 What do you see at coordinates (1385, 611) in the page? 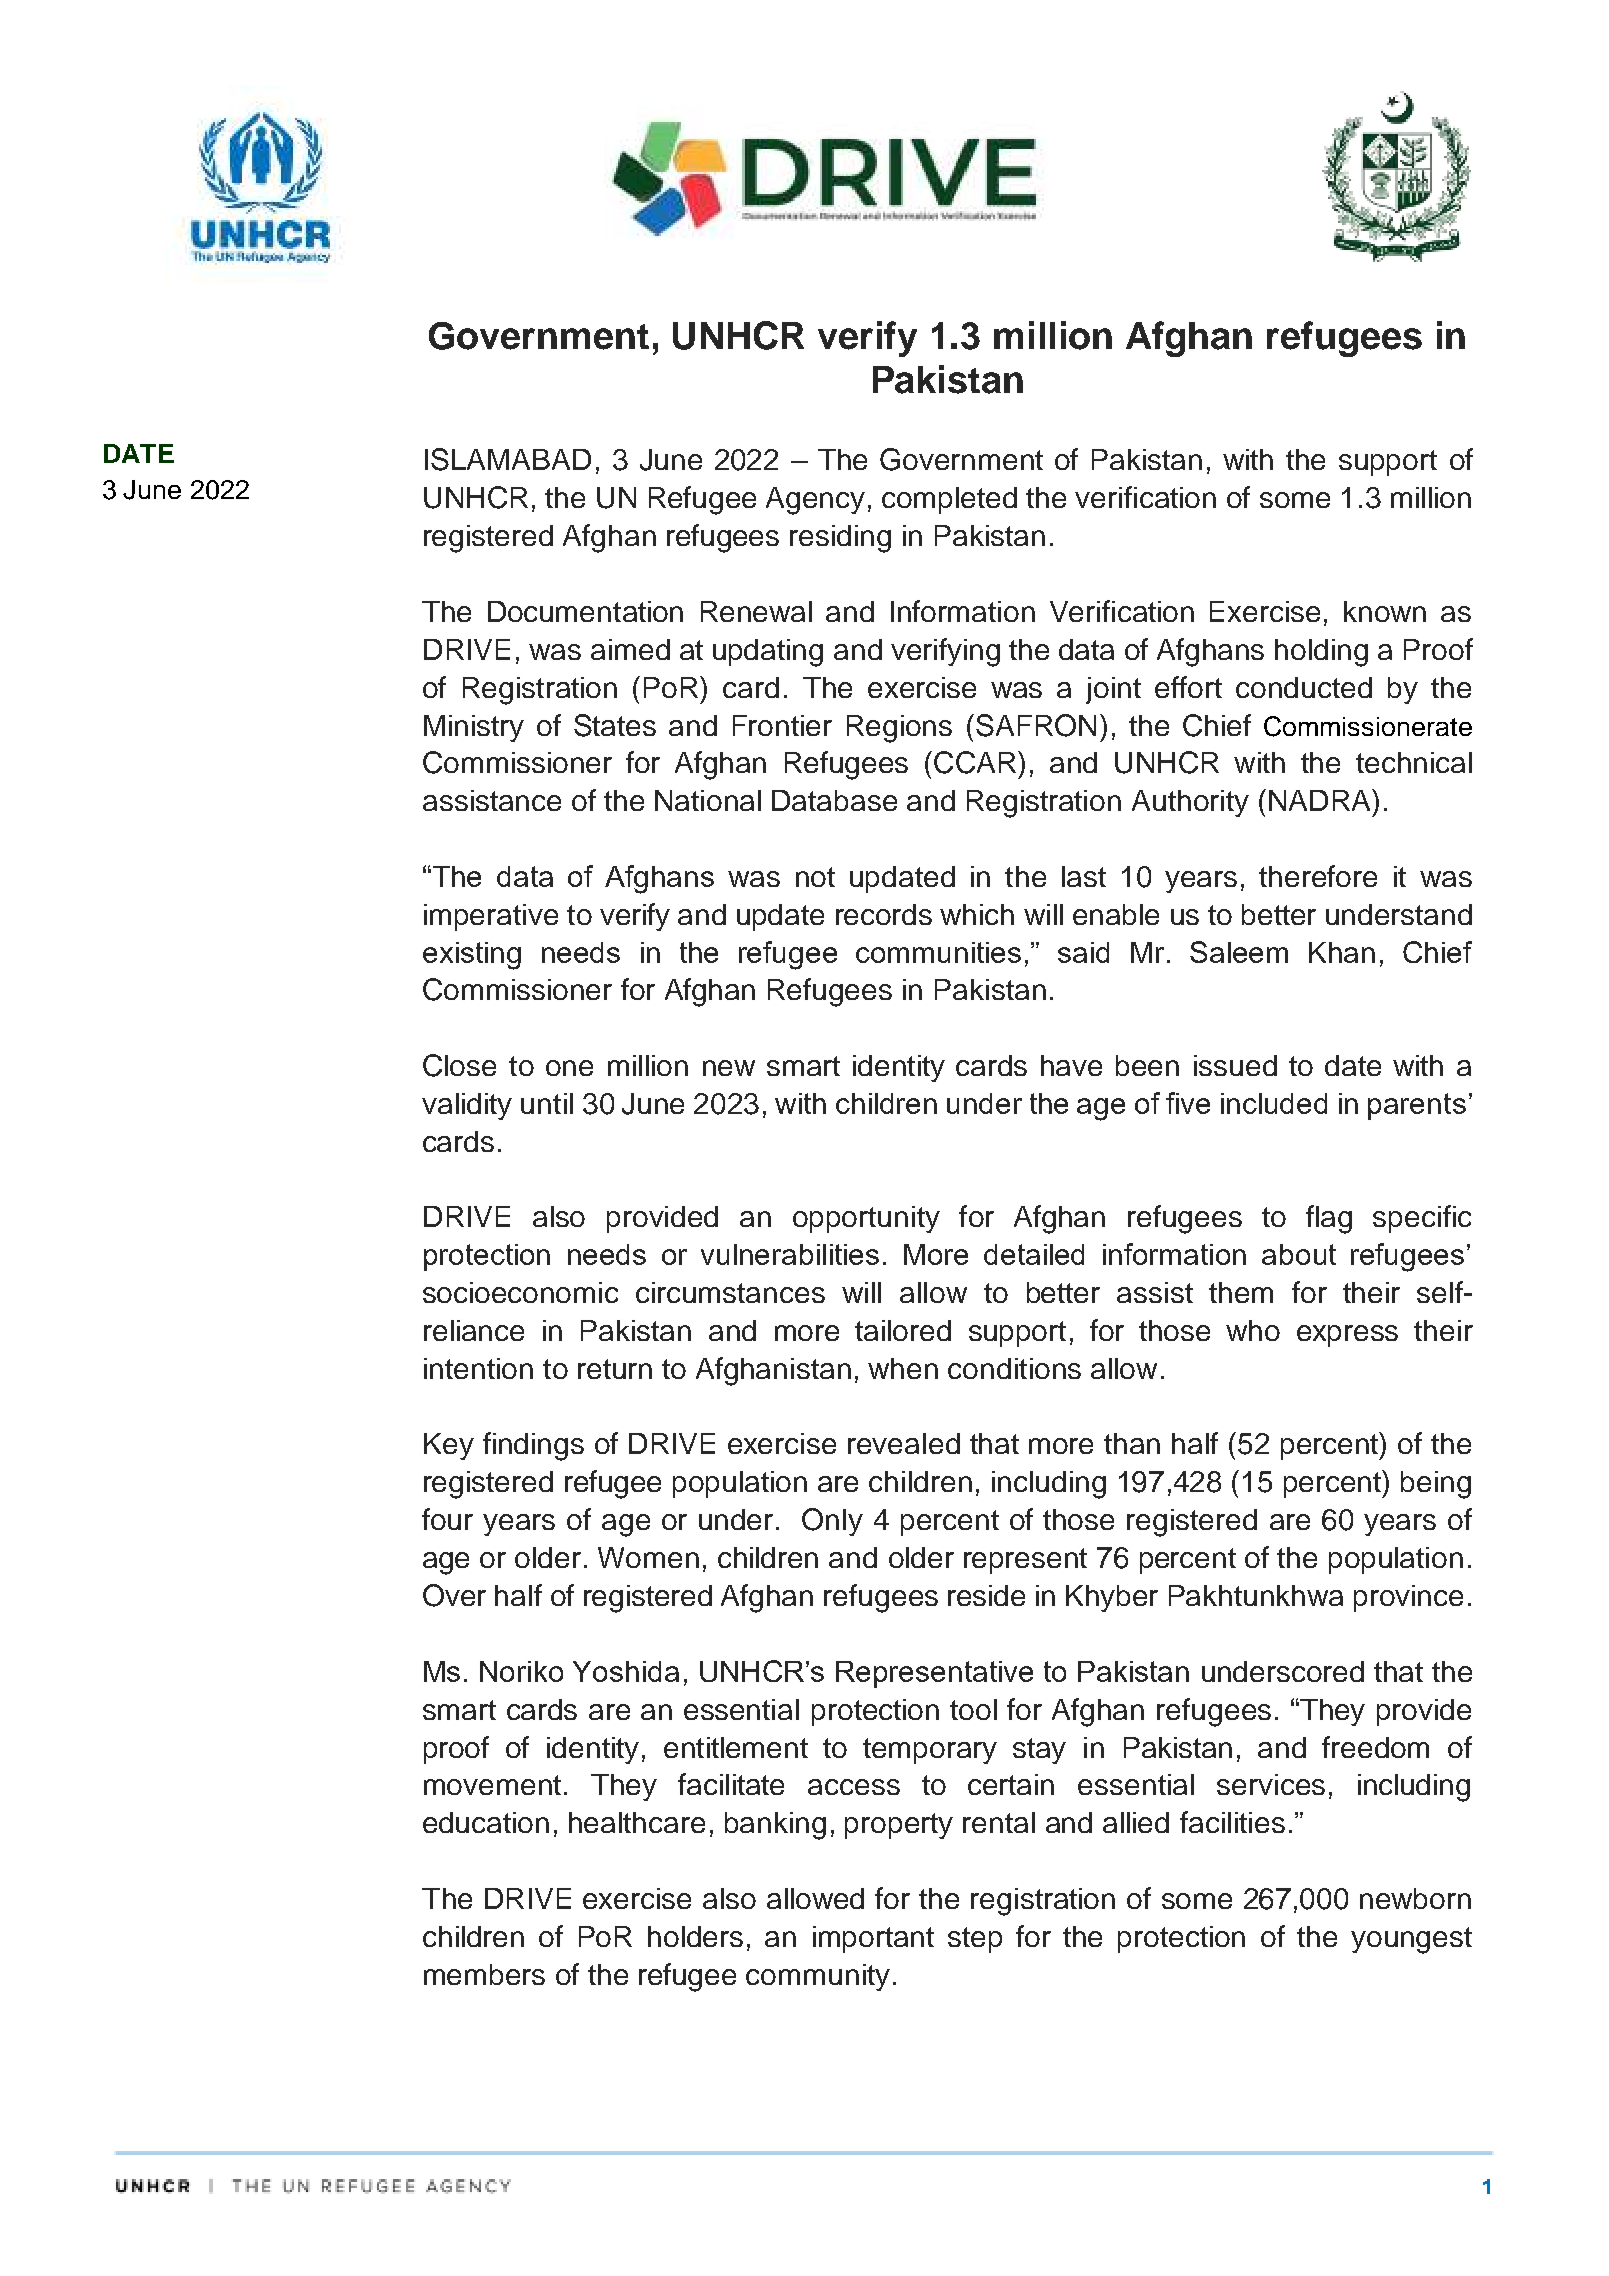
I see `known` at bounding box center [1385, 611].
